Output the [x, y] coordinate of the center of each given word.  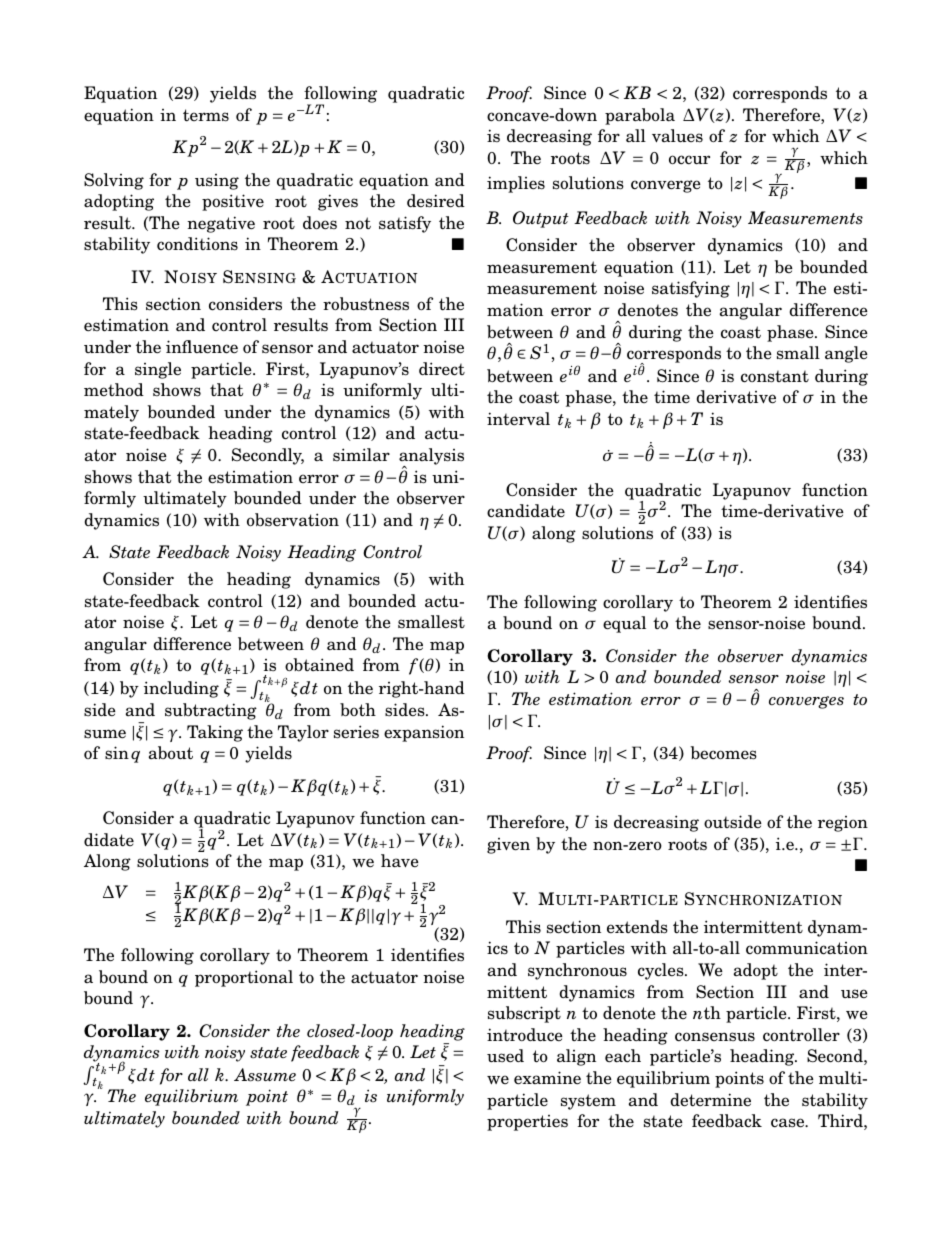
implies [516, 184]
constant [775, 376]
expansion [424, 733]
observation [293, 520]
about [171, 753]
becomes [723, 753]
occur [689, 160]
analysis [431, 457]
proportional [244, 978]
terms [206, 115]
